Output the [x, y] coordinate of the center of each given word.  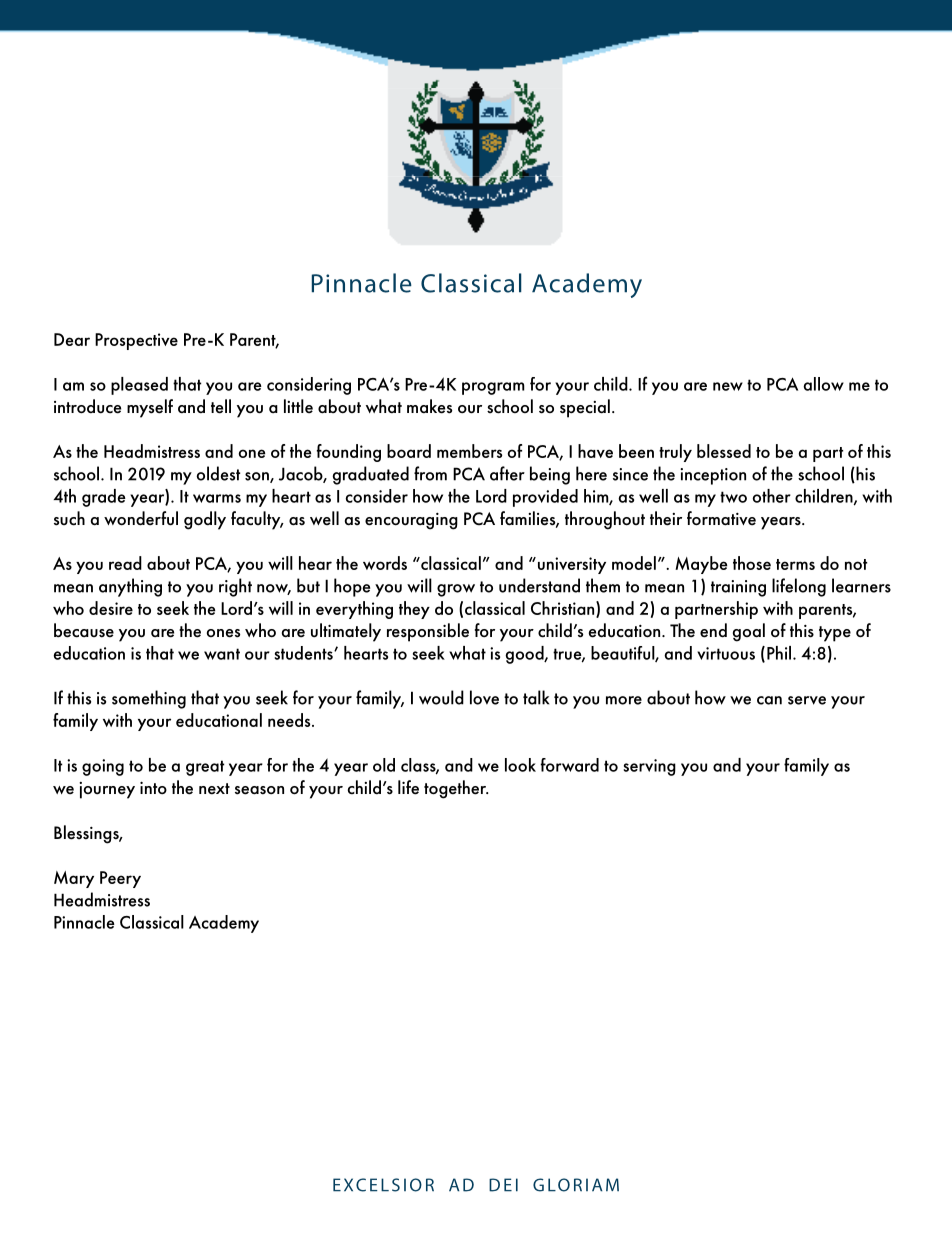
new [728, 386]
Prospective [136, 341]
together [456, 789]
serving [649, 767]
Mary [74, 879]
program [493, 388]
